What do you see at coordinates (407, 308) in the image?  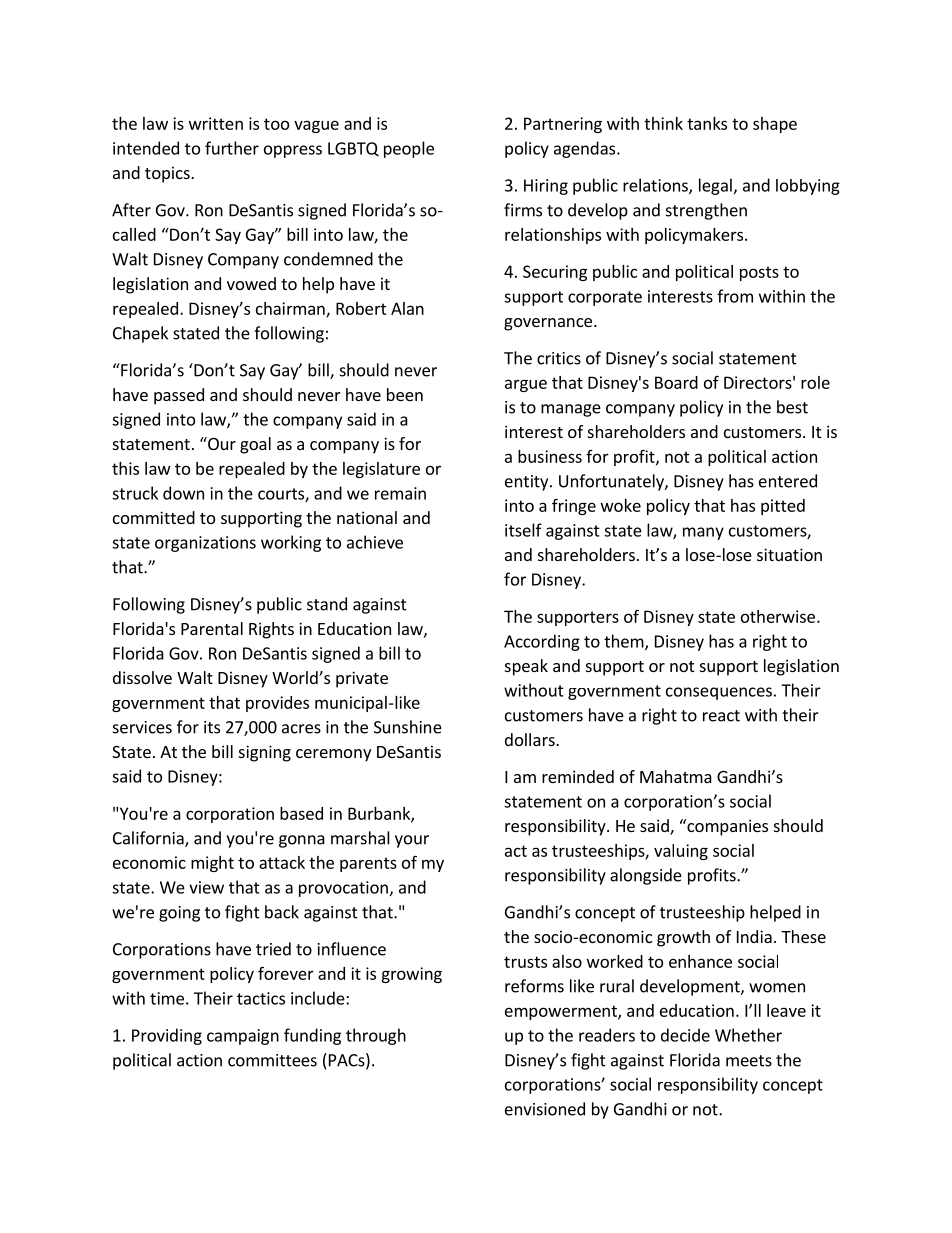 I see `Alan` at bounding box center [407, 308].
